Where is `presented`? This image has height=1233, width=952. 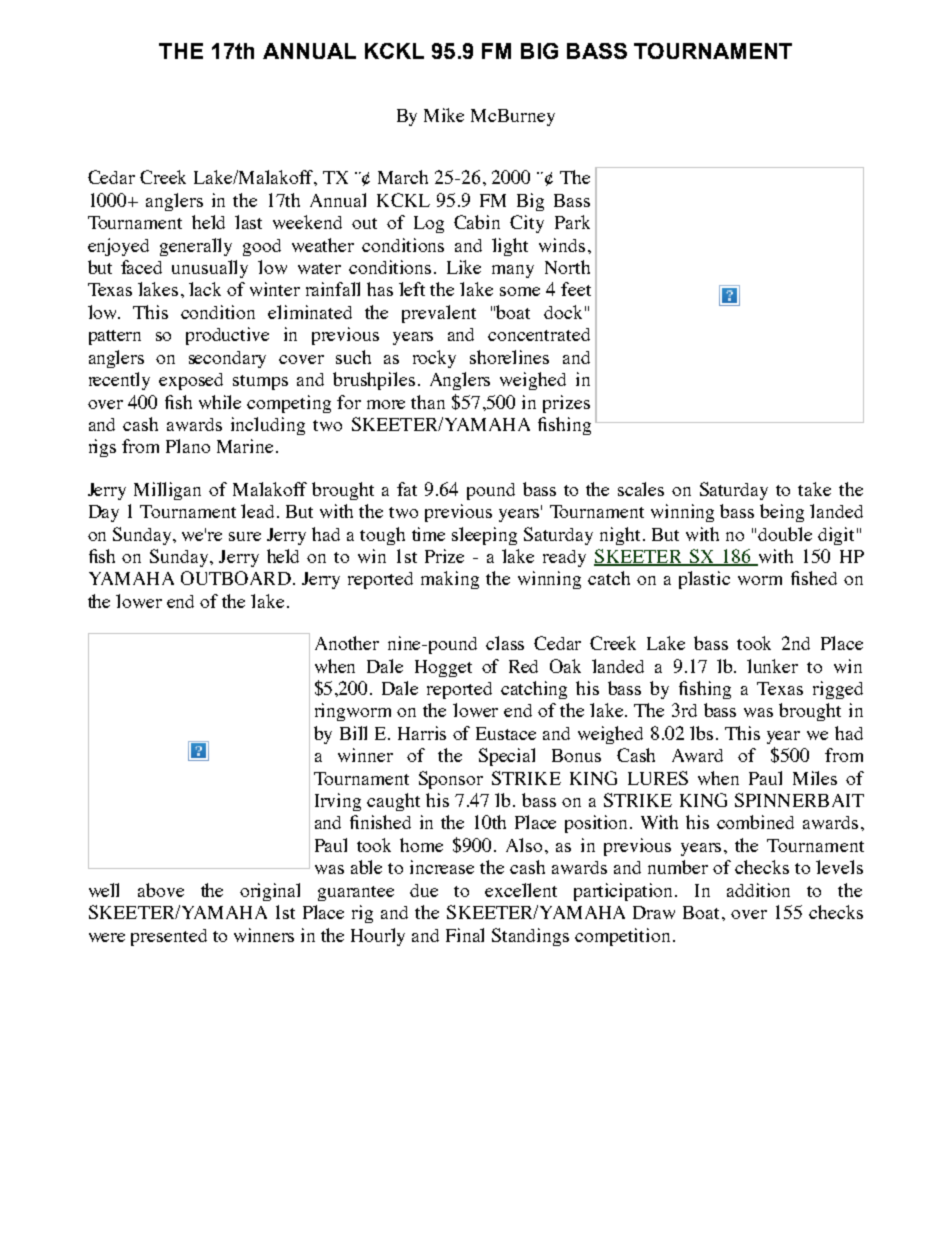 presented is located at coordinates (169, 937).
